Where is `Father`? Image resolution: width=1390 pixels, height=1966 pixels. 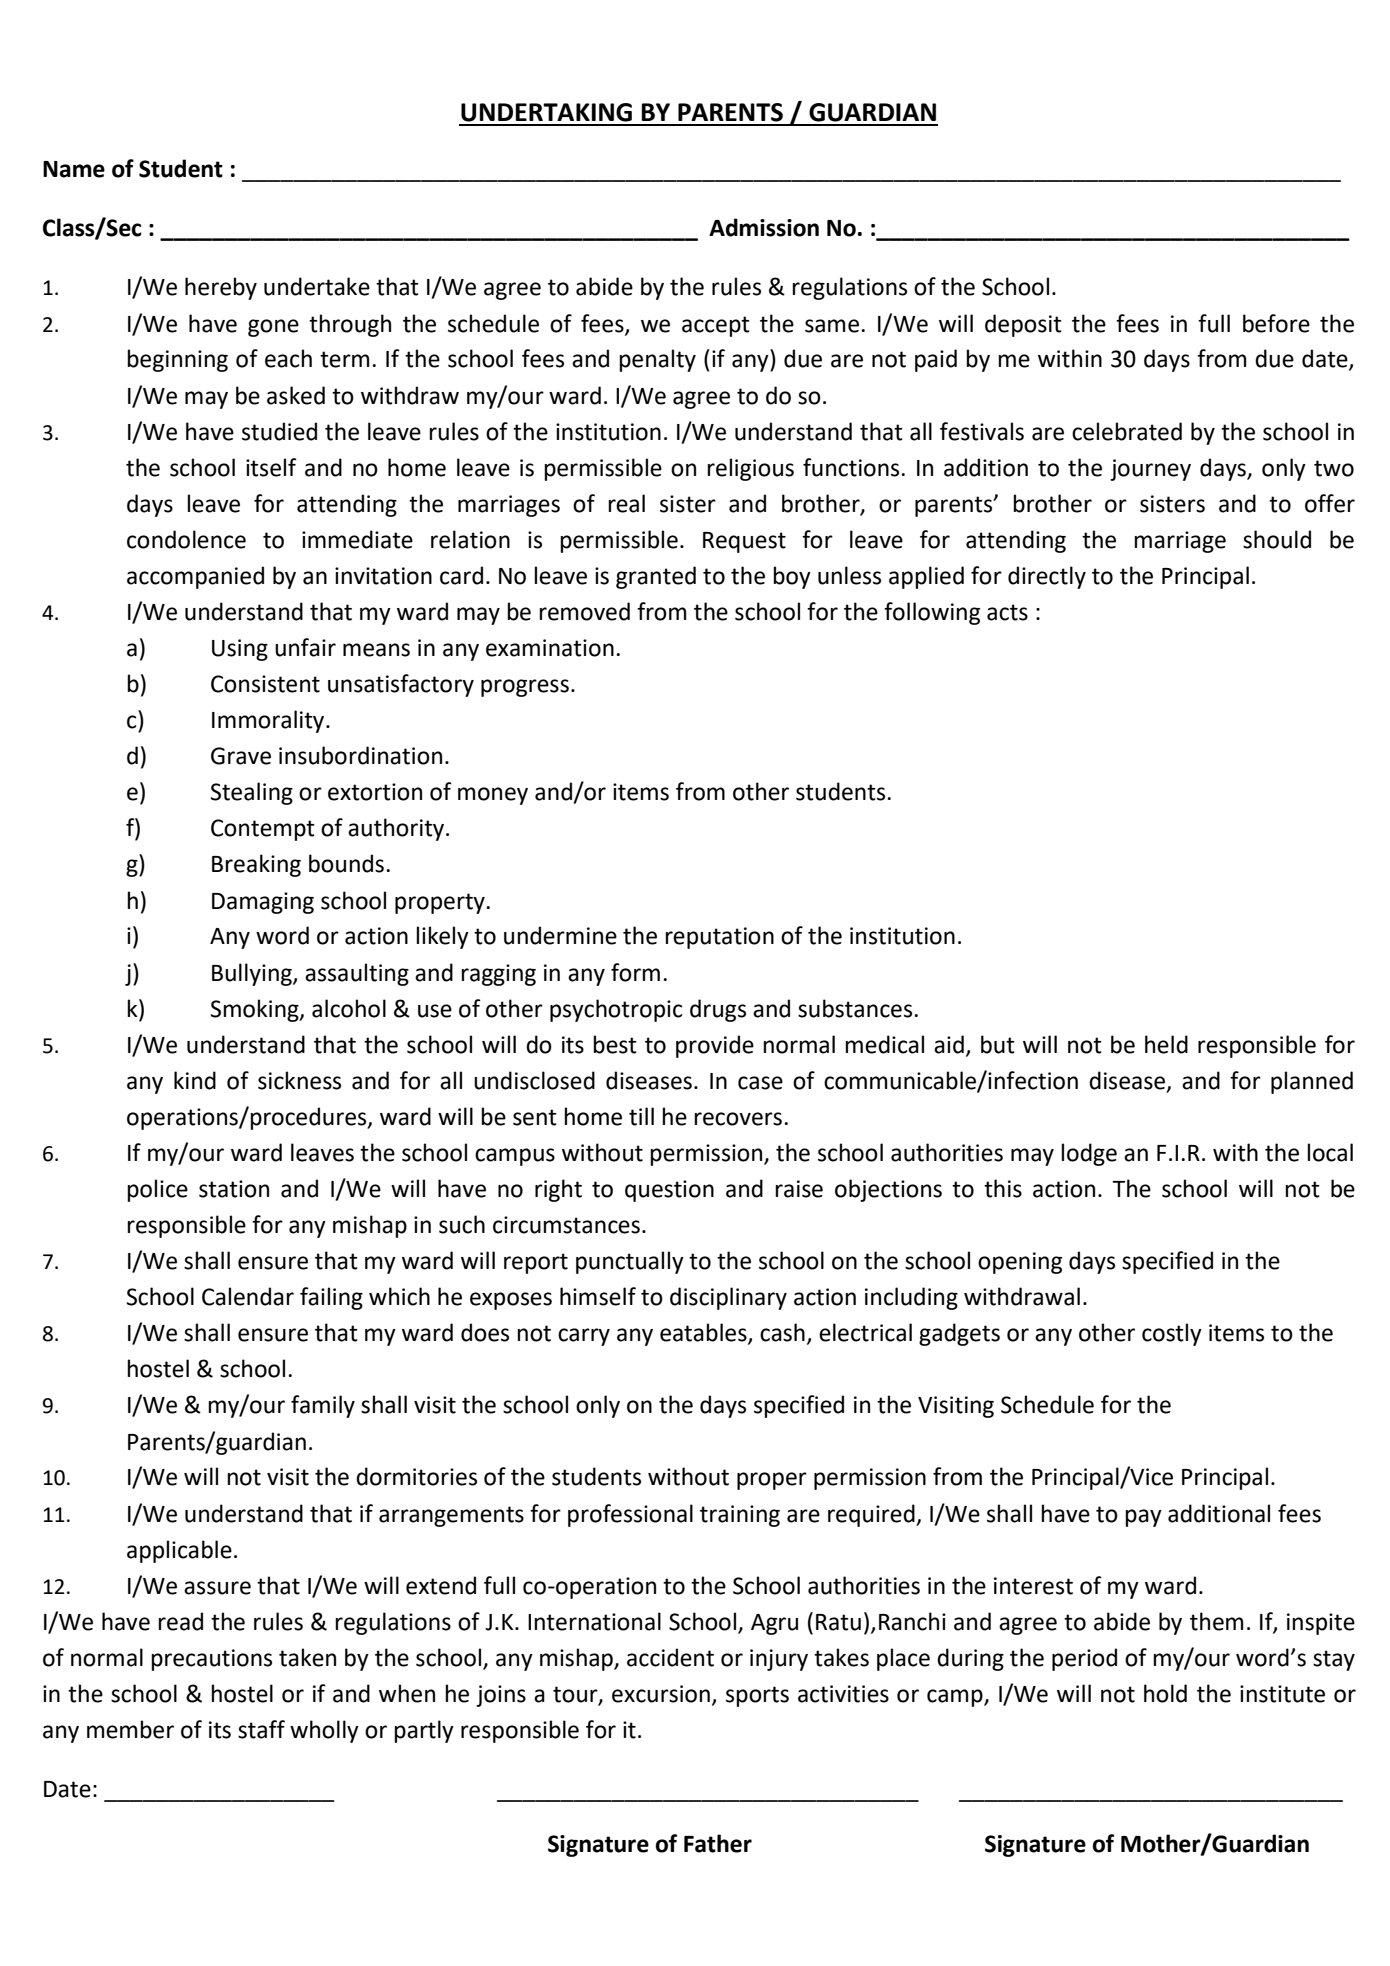
Father is located at coordinates (718, 1843).
